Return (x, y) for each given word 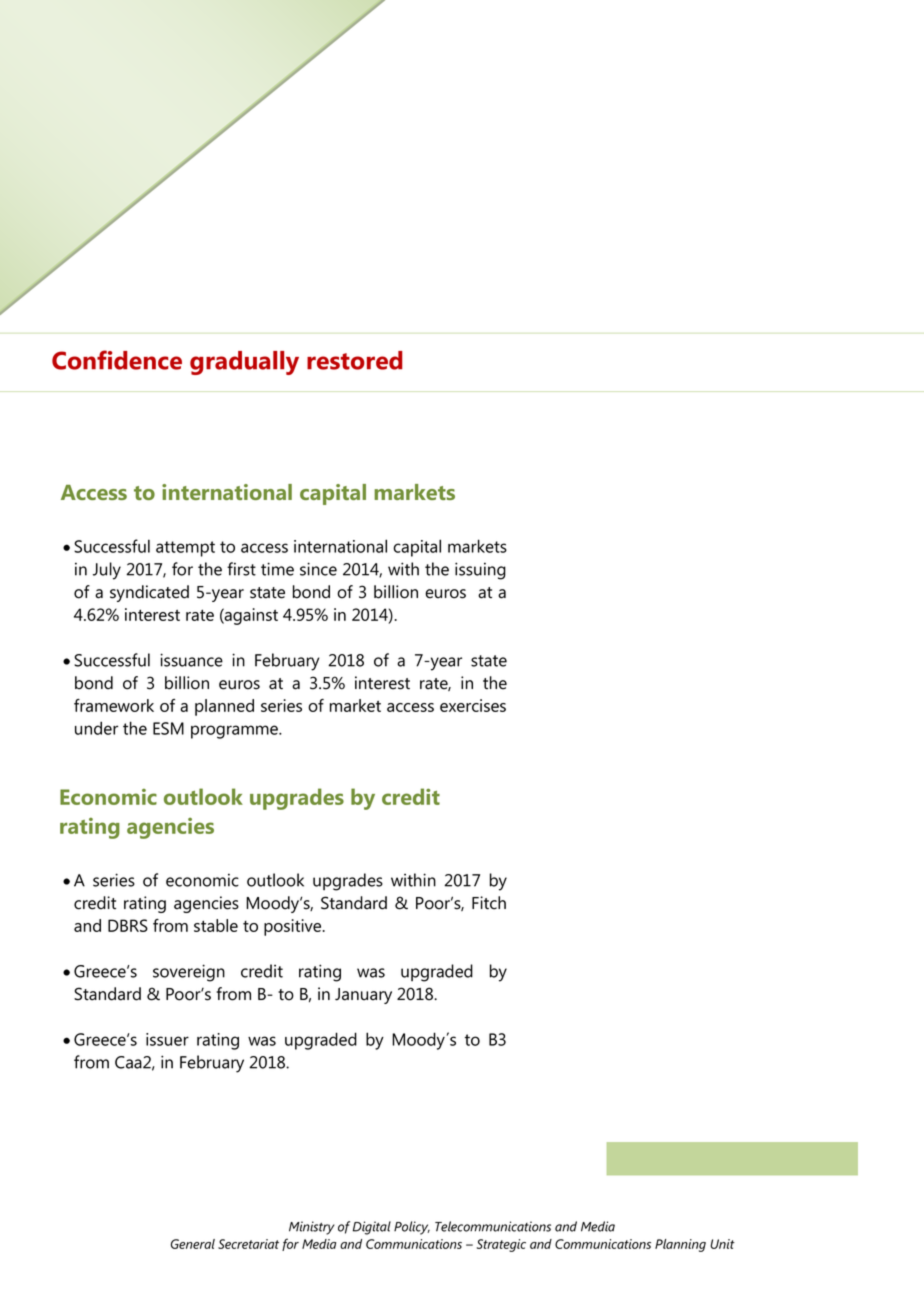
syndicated (149, 593)
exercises (473, 705)
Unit (722, 1244)
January (363, 996)
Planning (680, 1245)
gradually (244, 363)
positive (294, 927)
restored (354, 360)
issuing (480, 571)
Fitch (489, 903)
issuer (167, 1039)
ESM (168, 728)
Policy (412, 1228)
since (318, 569)
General (193, 1244)
